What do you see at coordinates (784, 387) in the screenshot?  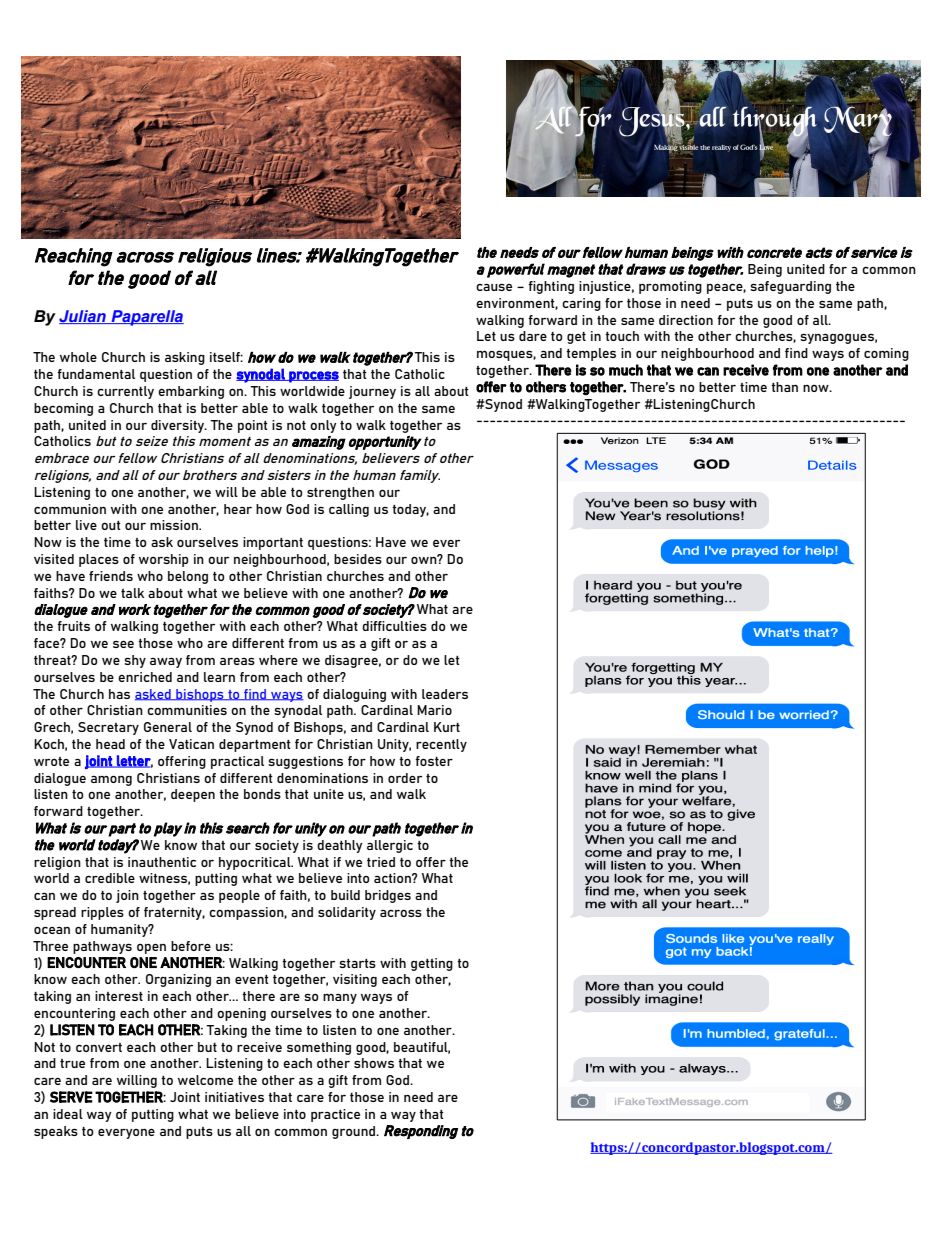 I see `than` at bounding box center [784, 387].
